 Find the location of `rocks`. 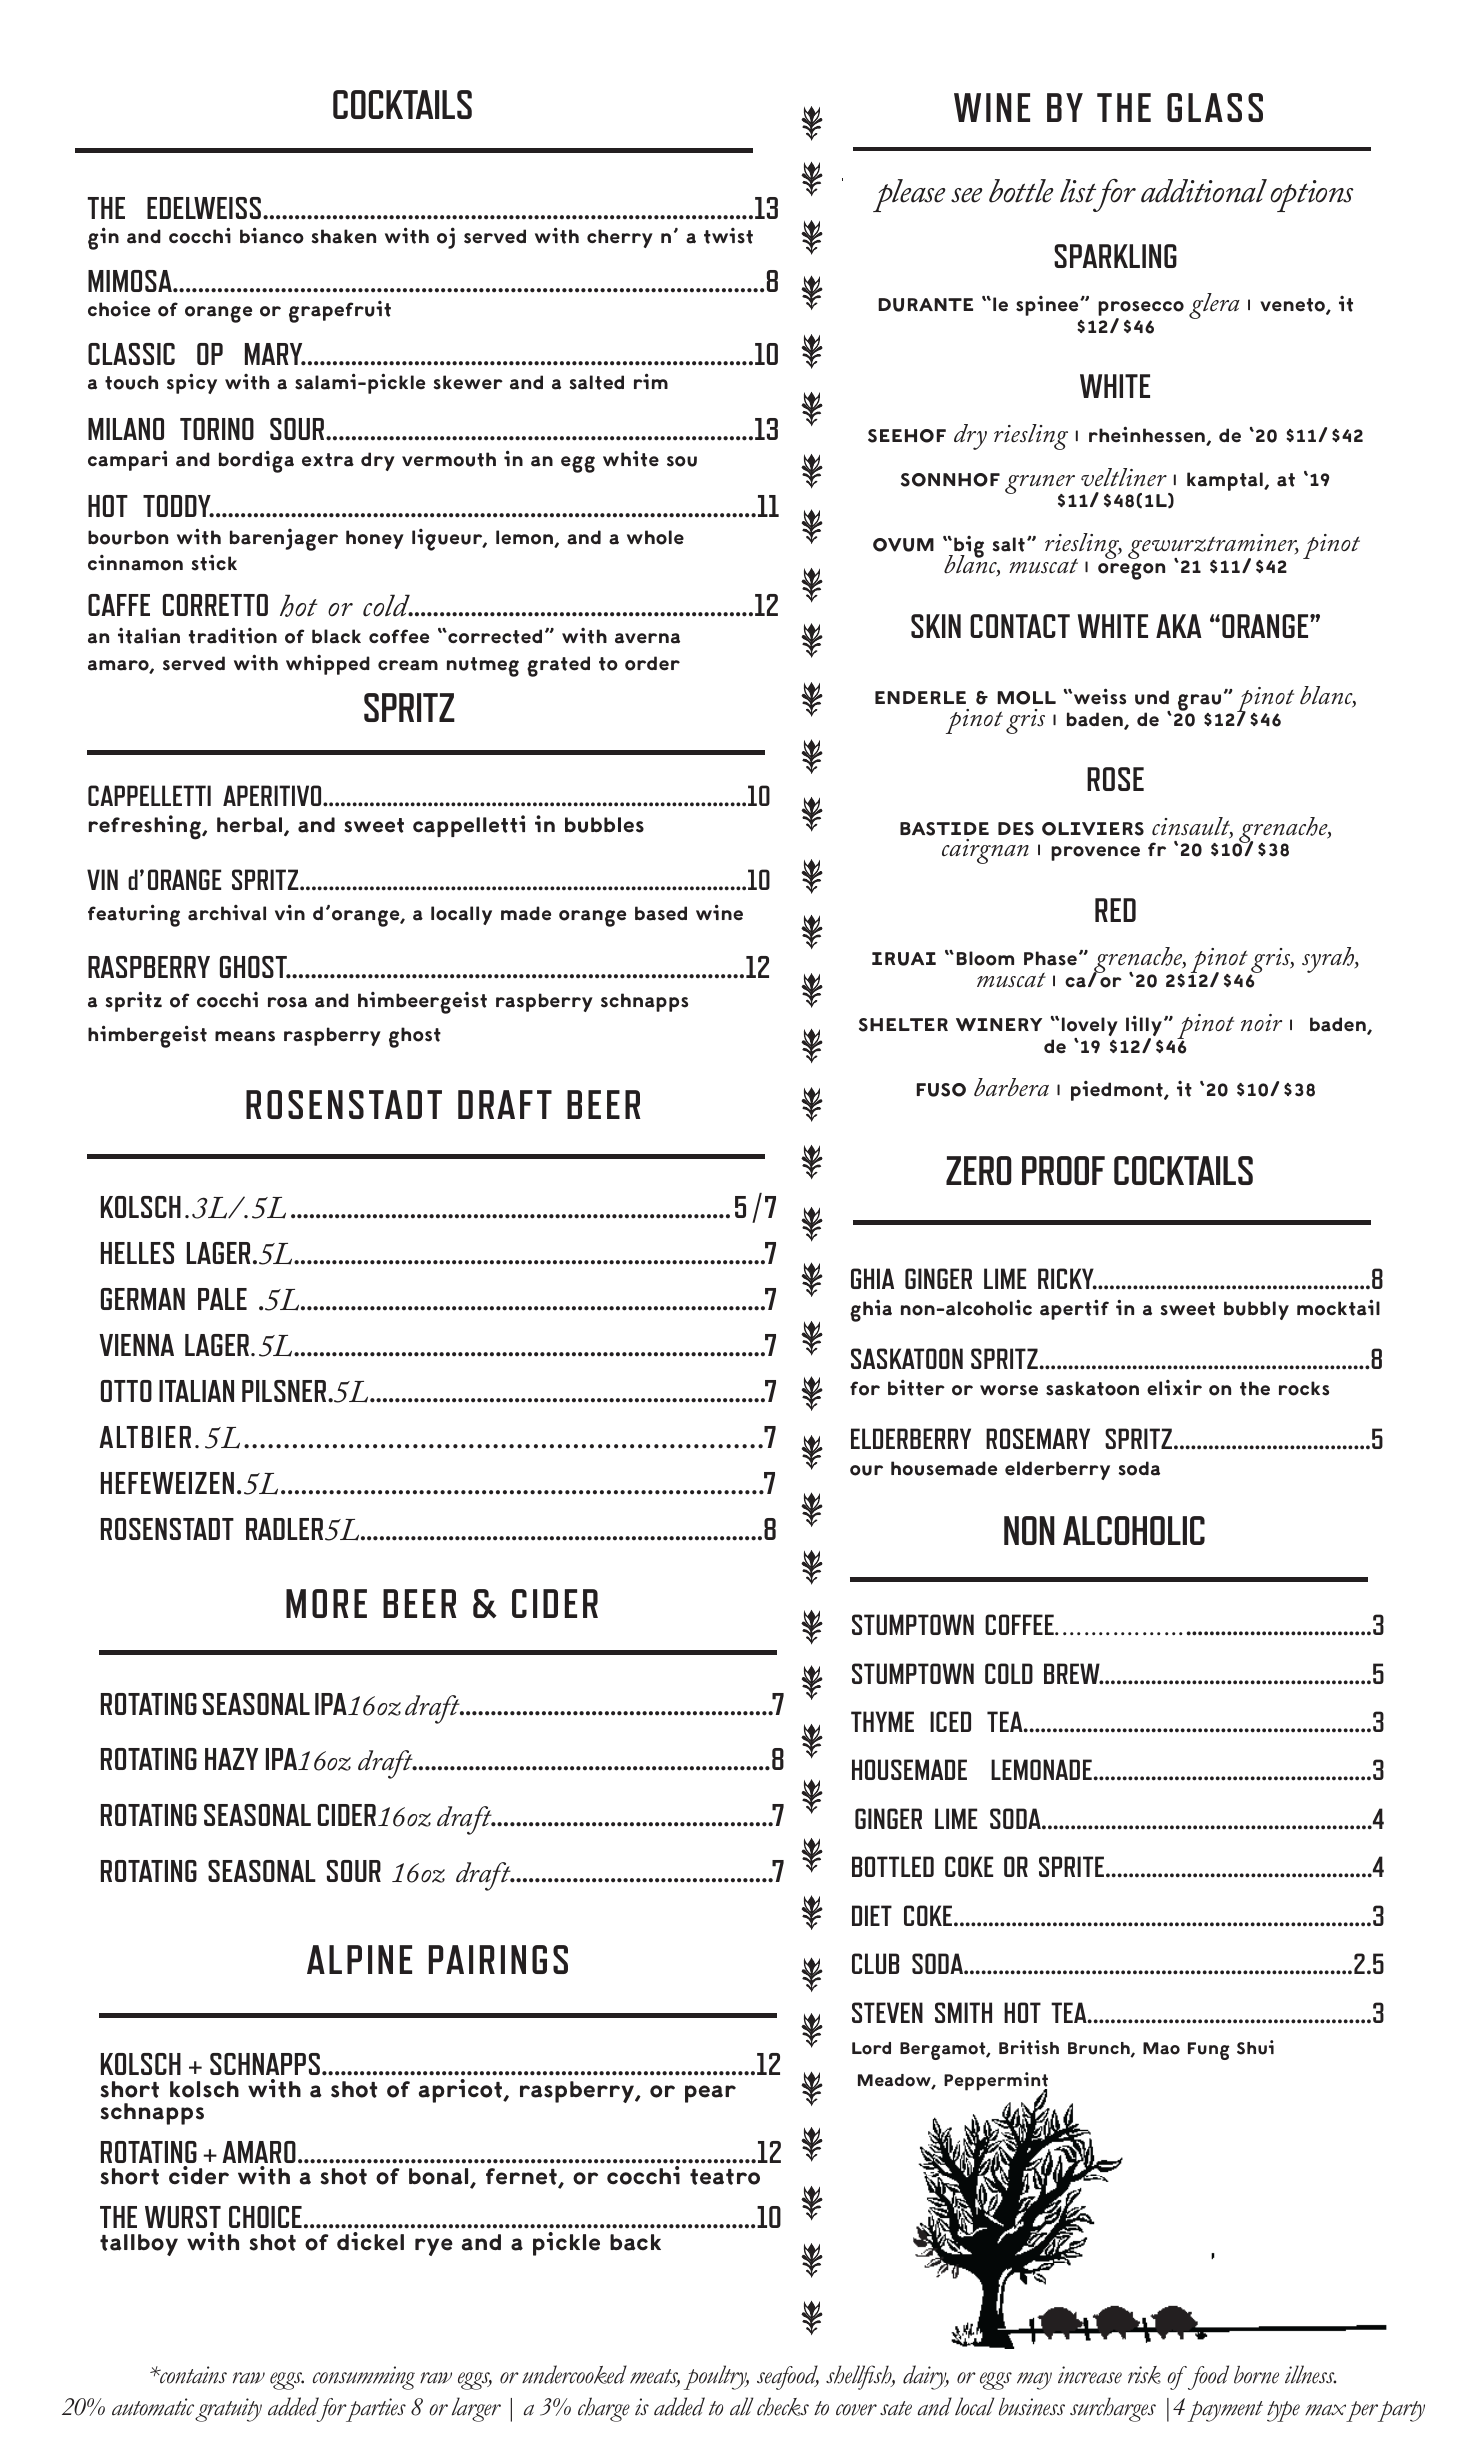

rocks is located at coordinates (1304, 1388).
